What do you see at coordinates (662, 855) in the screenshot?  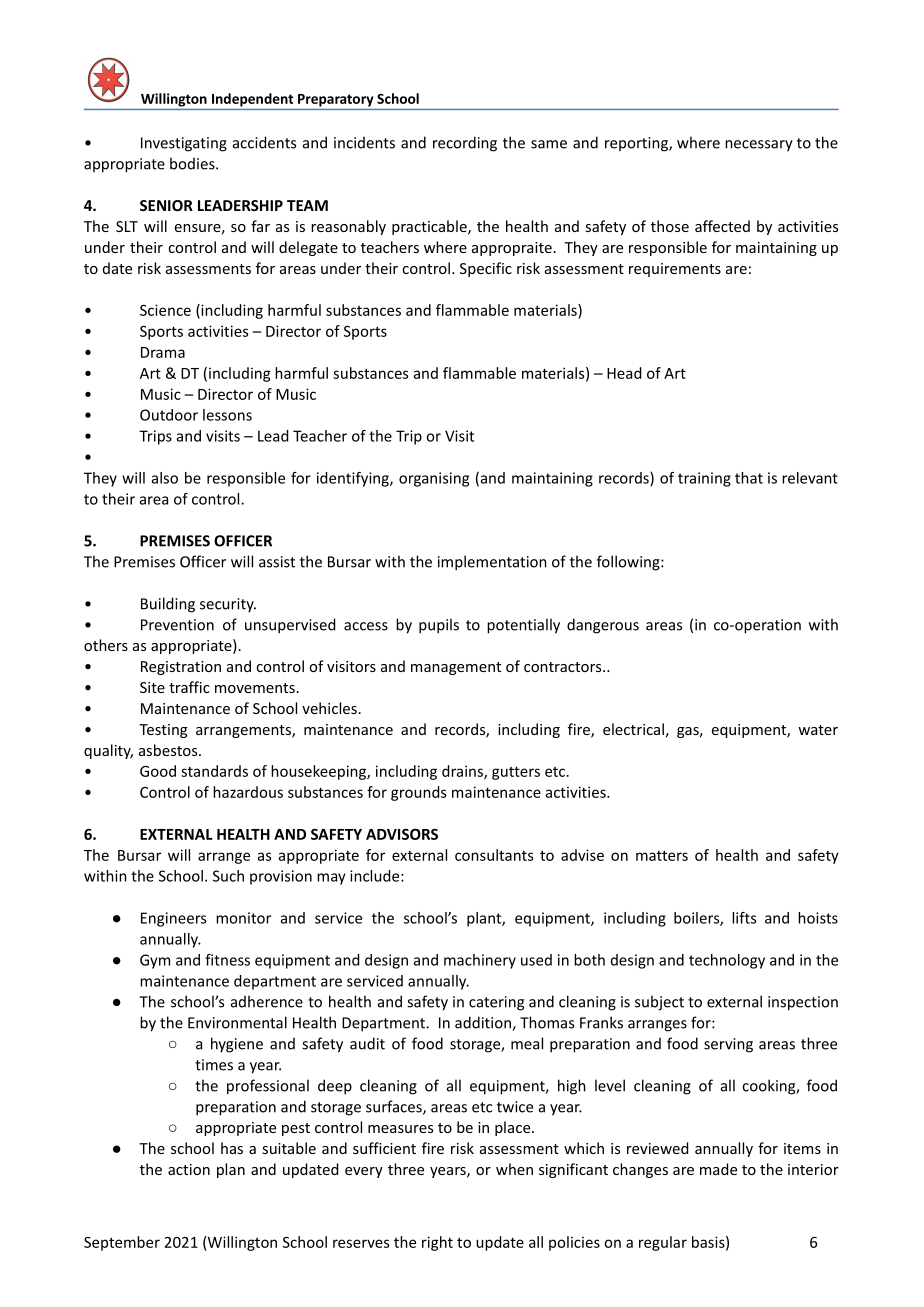 I see `matters` at bounding box center [662, 855].
